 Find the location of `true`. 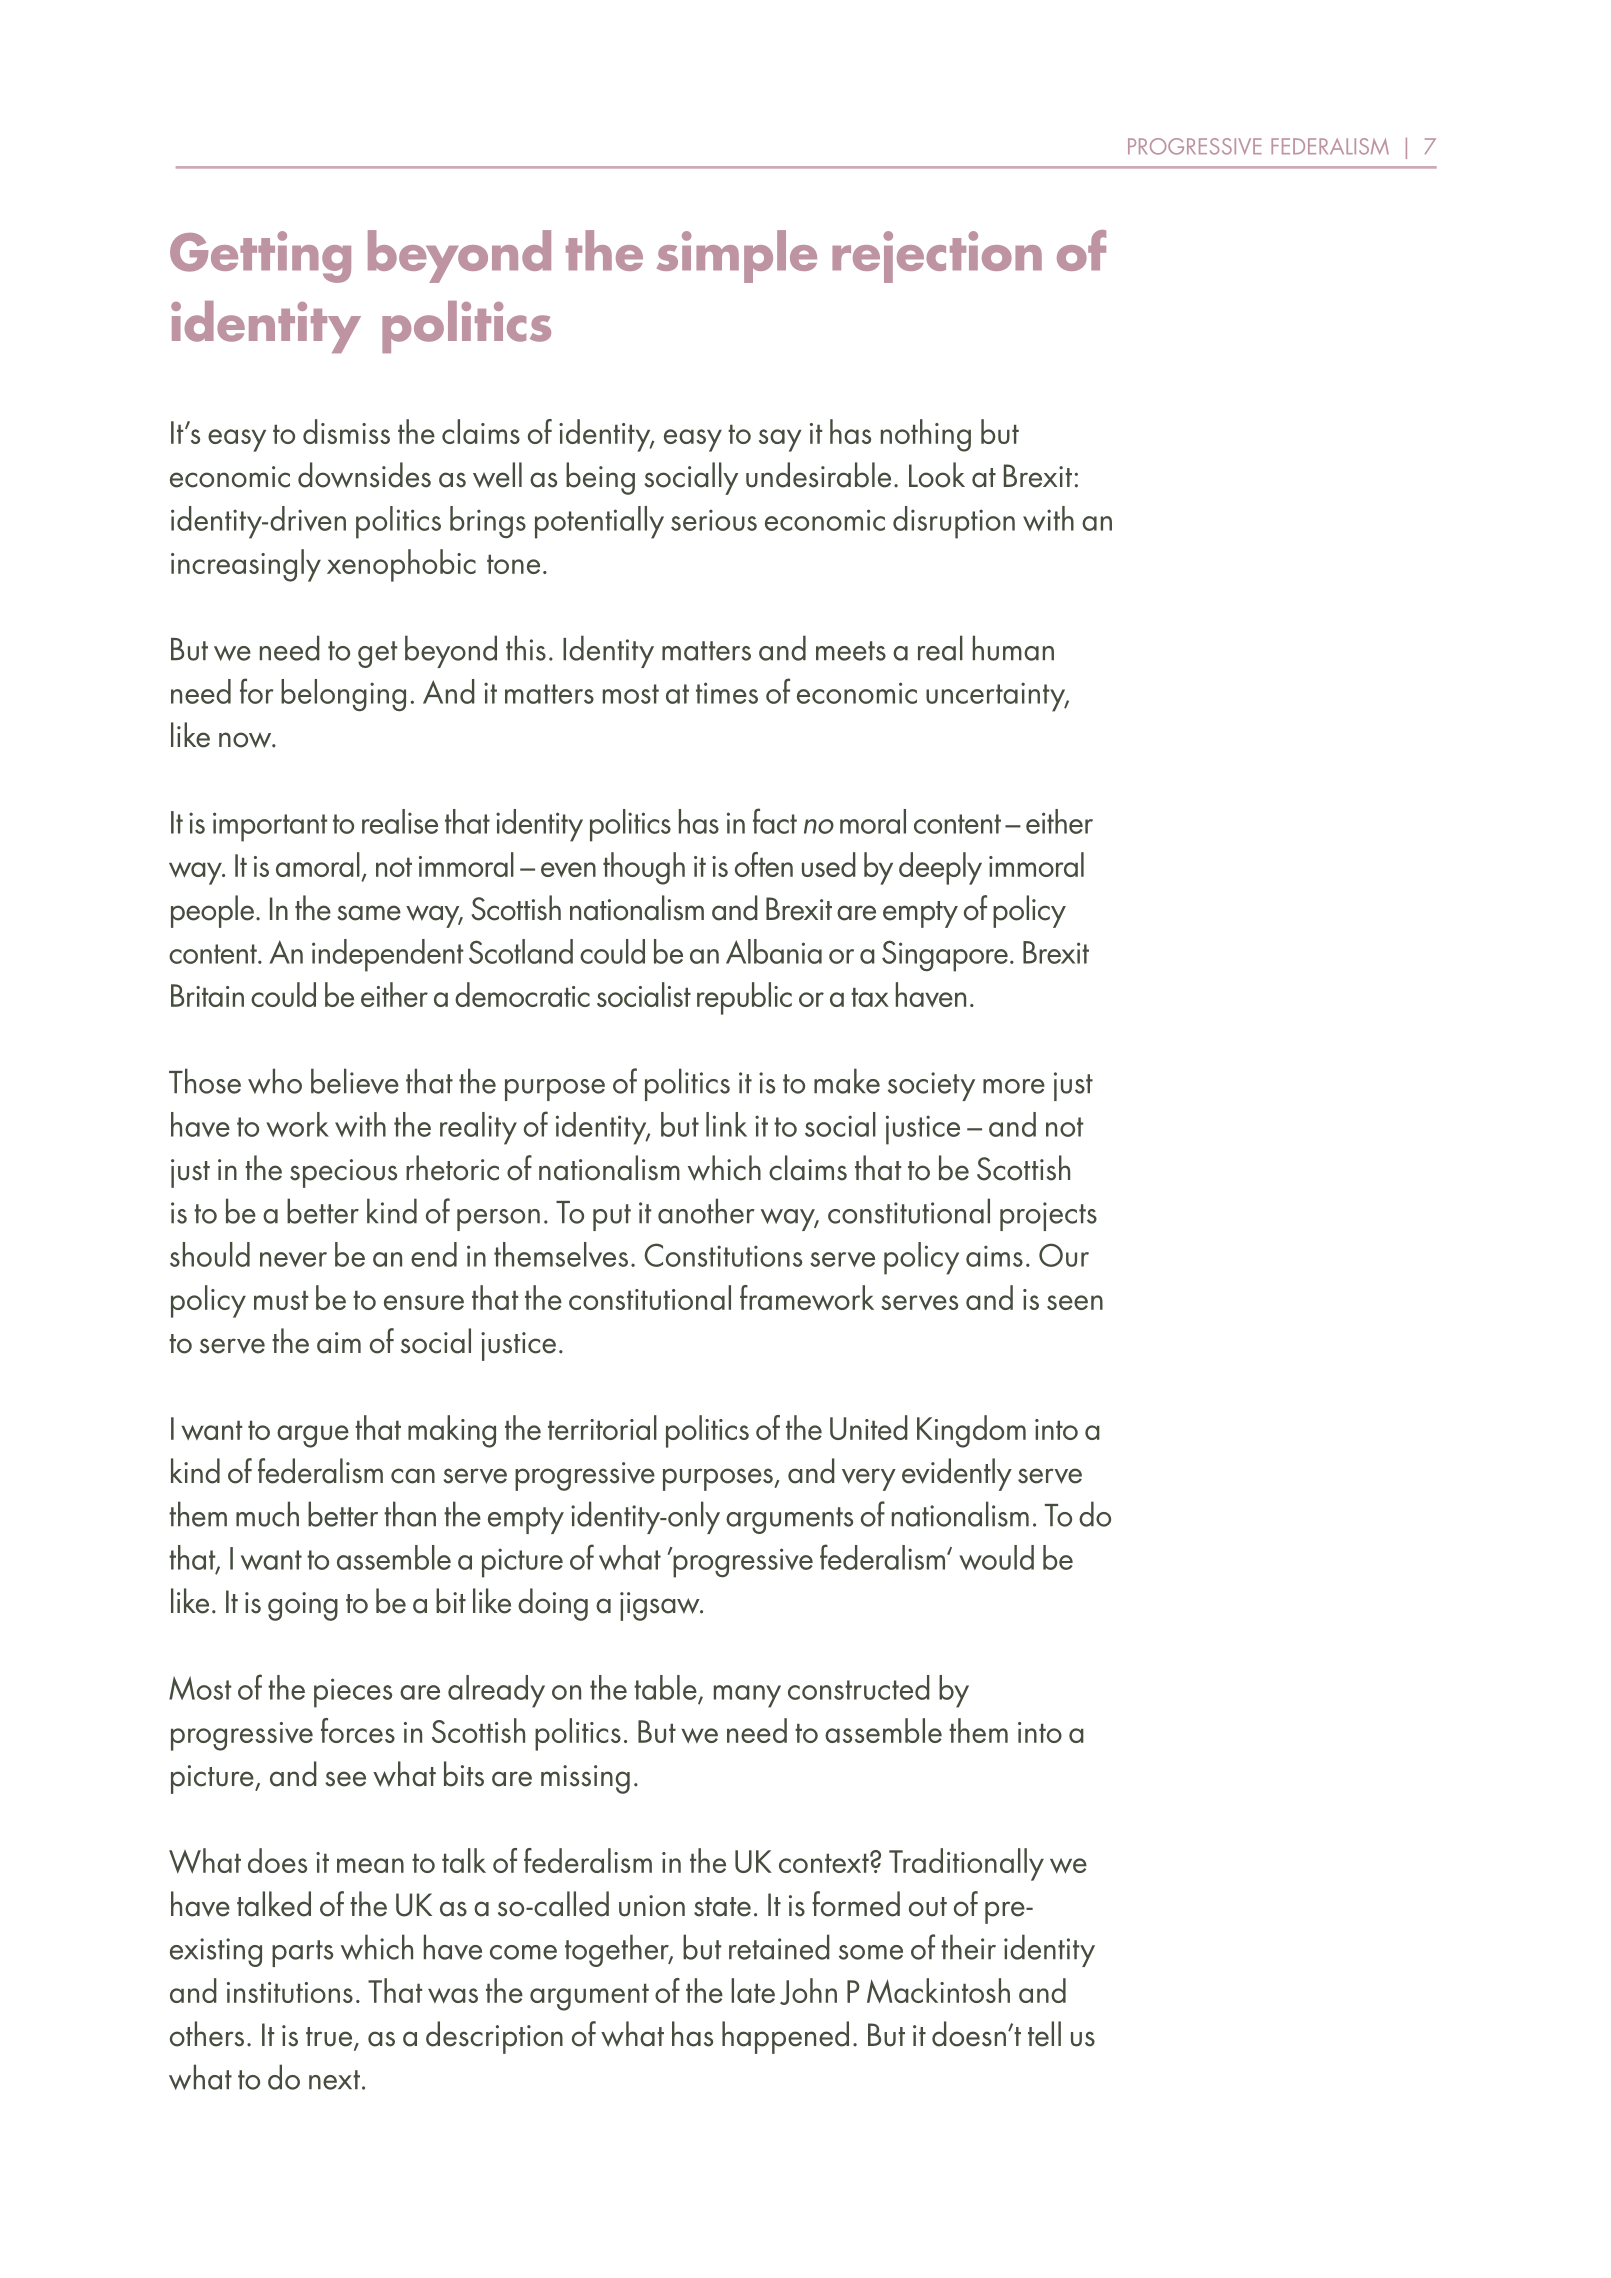

true is located at coordinates (330, 2038).
